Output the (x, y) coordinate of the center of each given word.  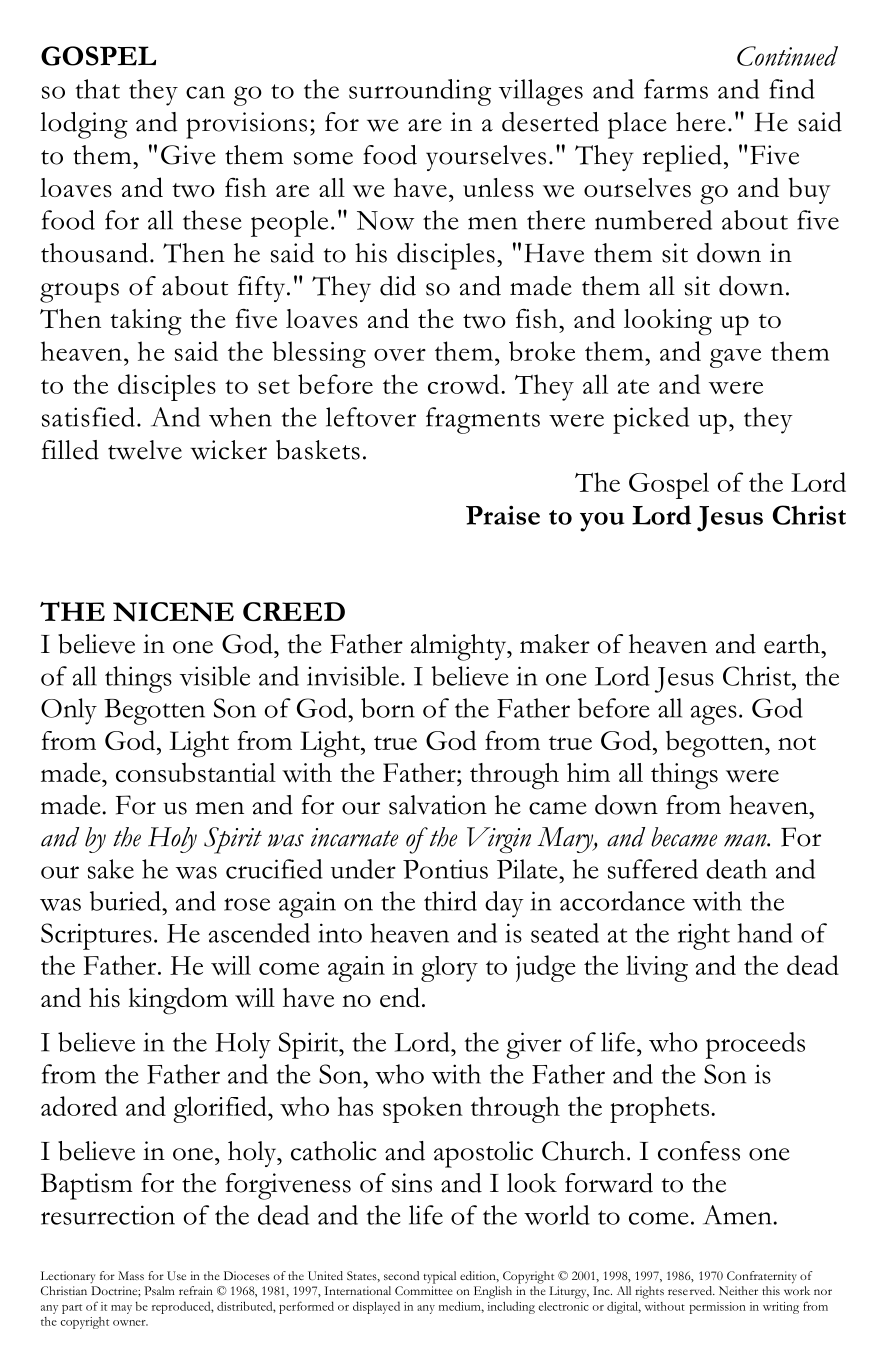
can (205, 92)
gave (735, 358)
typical (439, 1277)
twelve (145, 450)
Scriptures (96, 936)
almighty (459, 647)
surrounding (420, 92)
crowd (465, 384)
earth (793, 644)
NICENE (173, 612)
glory (449, 969)
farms (676, 89)
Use (176, 1276)
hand (765, 933)
